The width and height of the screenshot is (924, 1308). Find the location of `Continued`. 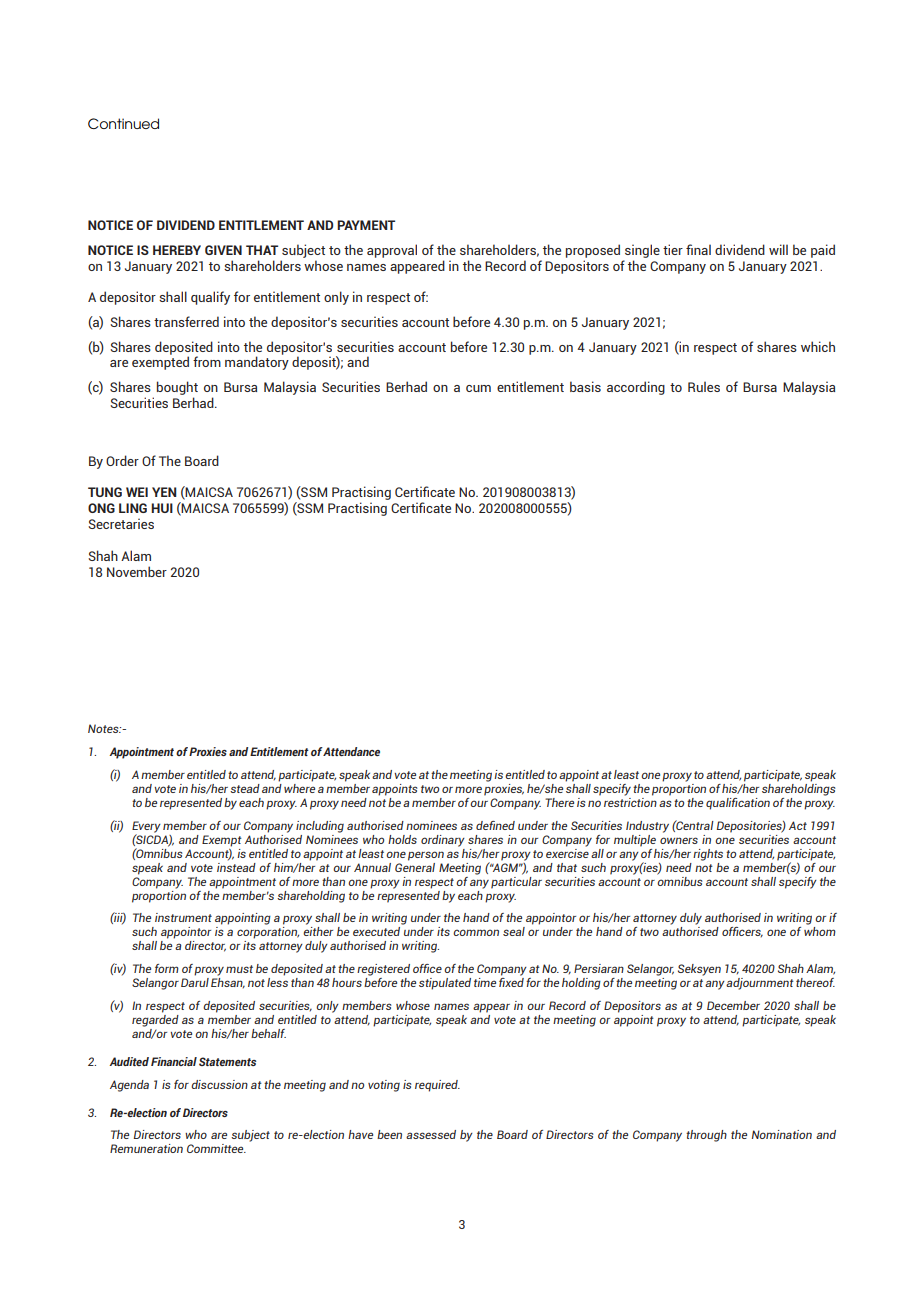

Continued is located at coordinates (123, 123).
